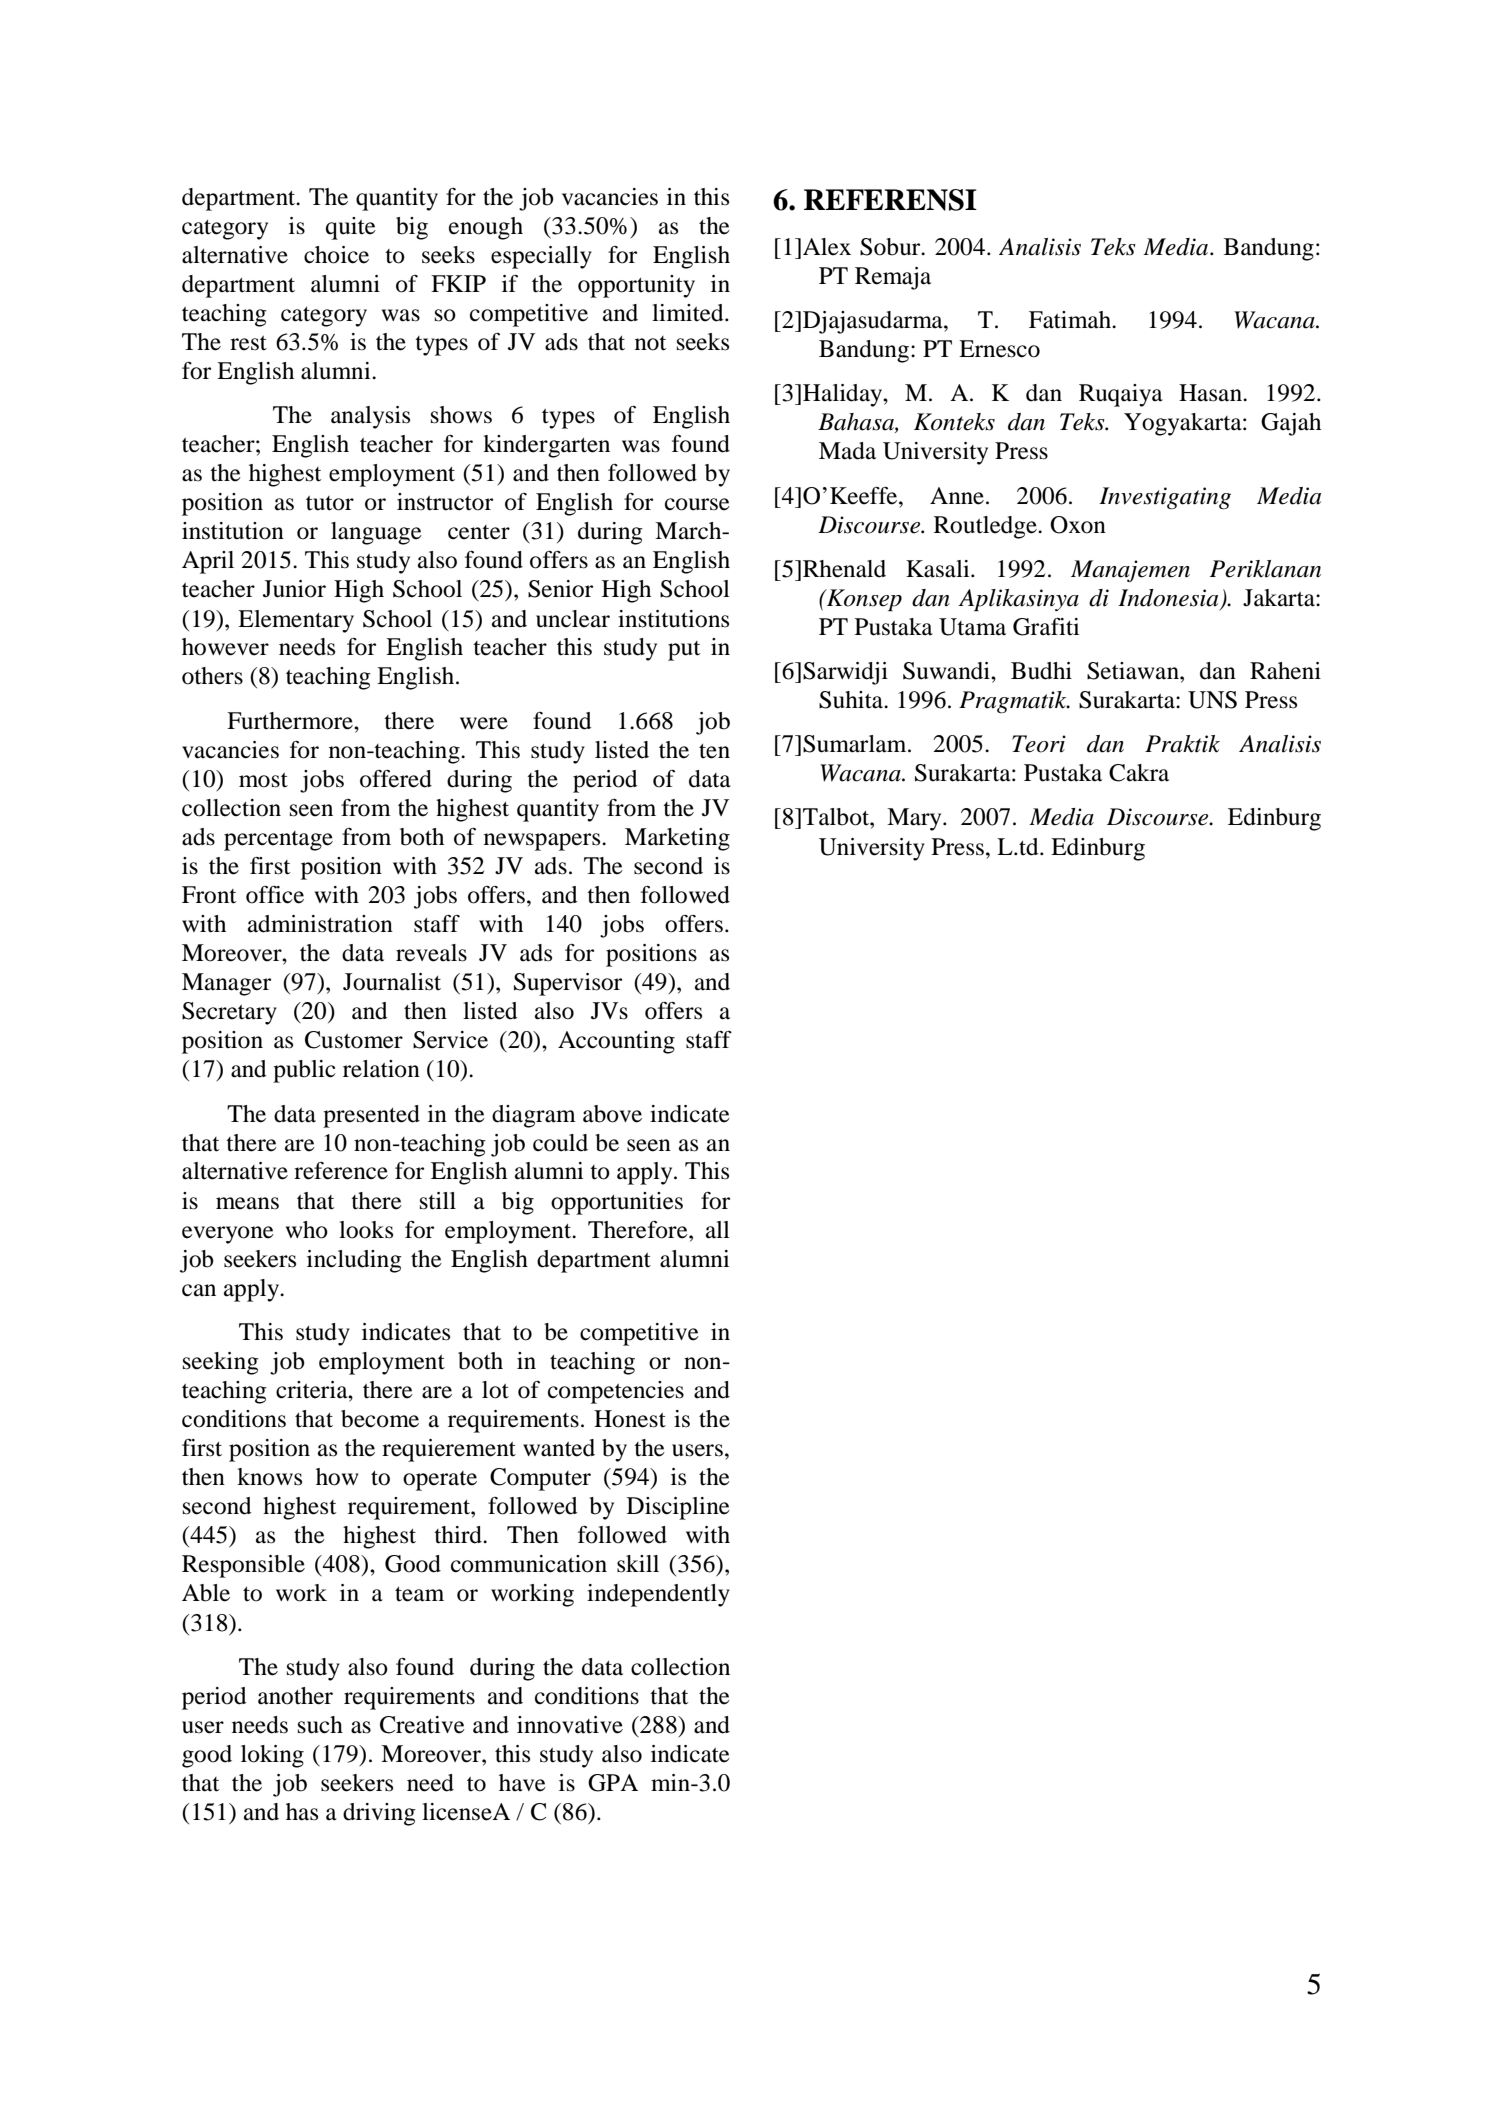 The image size is (1503, 2127). I want to click on limited, so click(689, 313).
